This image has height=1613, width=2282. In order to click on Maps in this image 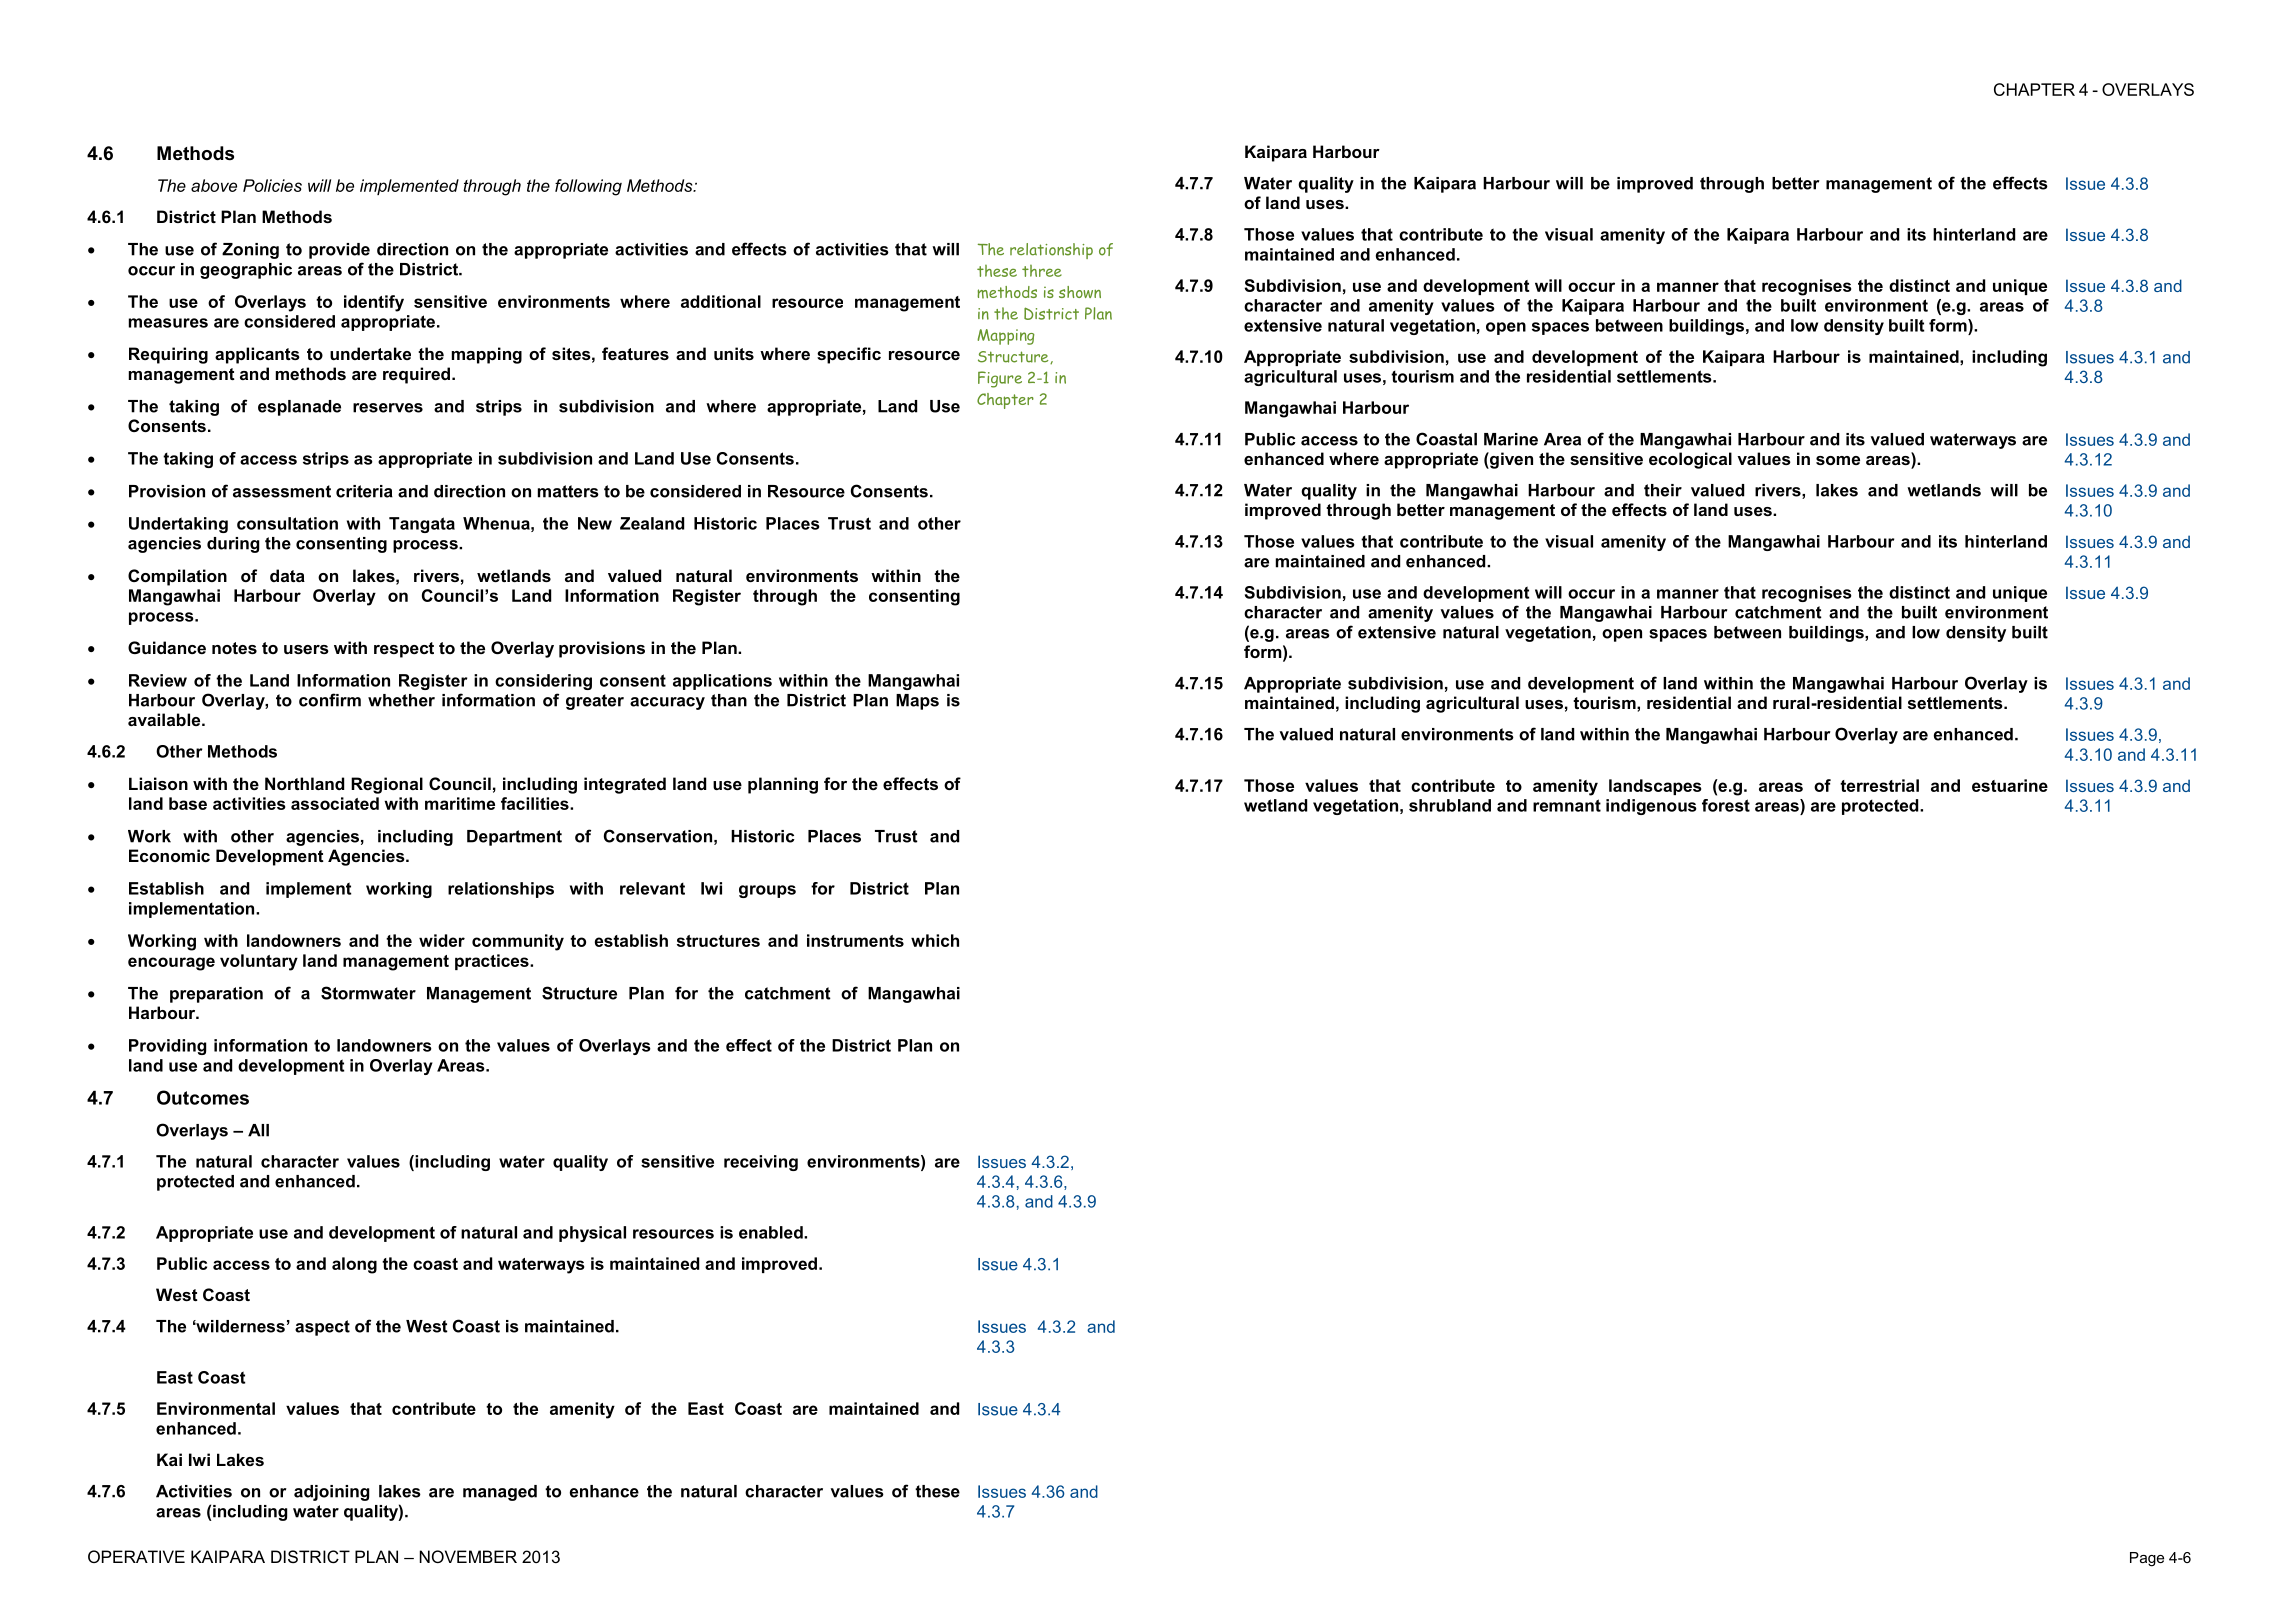, I will do `click(917, 702)`.
